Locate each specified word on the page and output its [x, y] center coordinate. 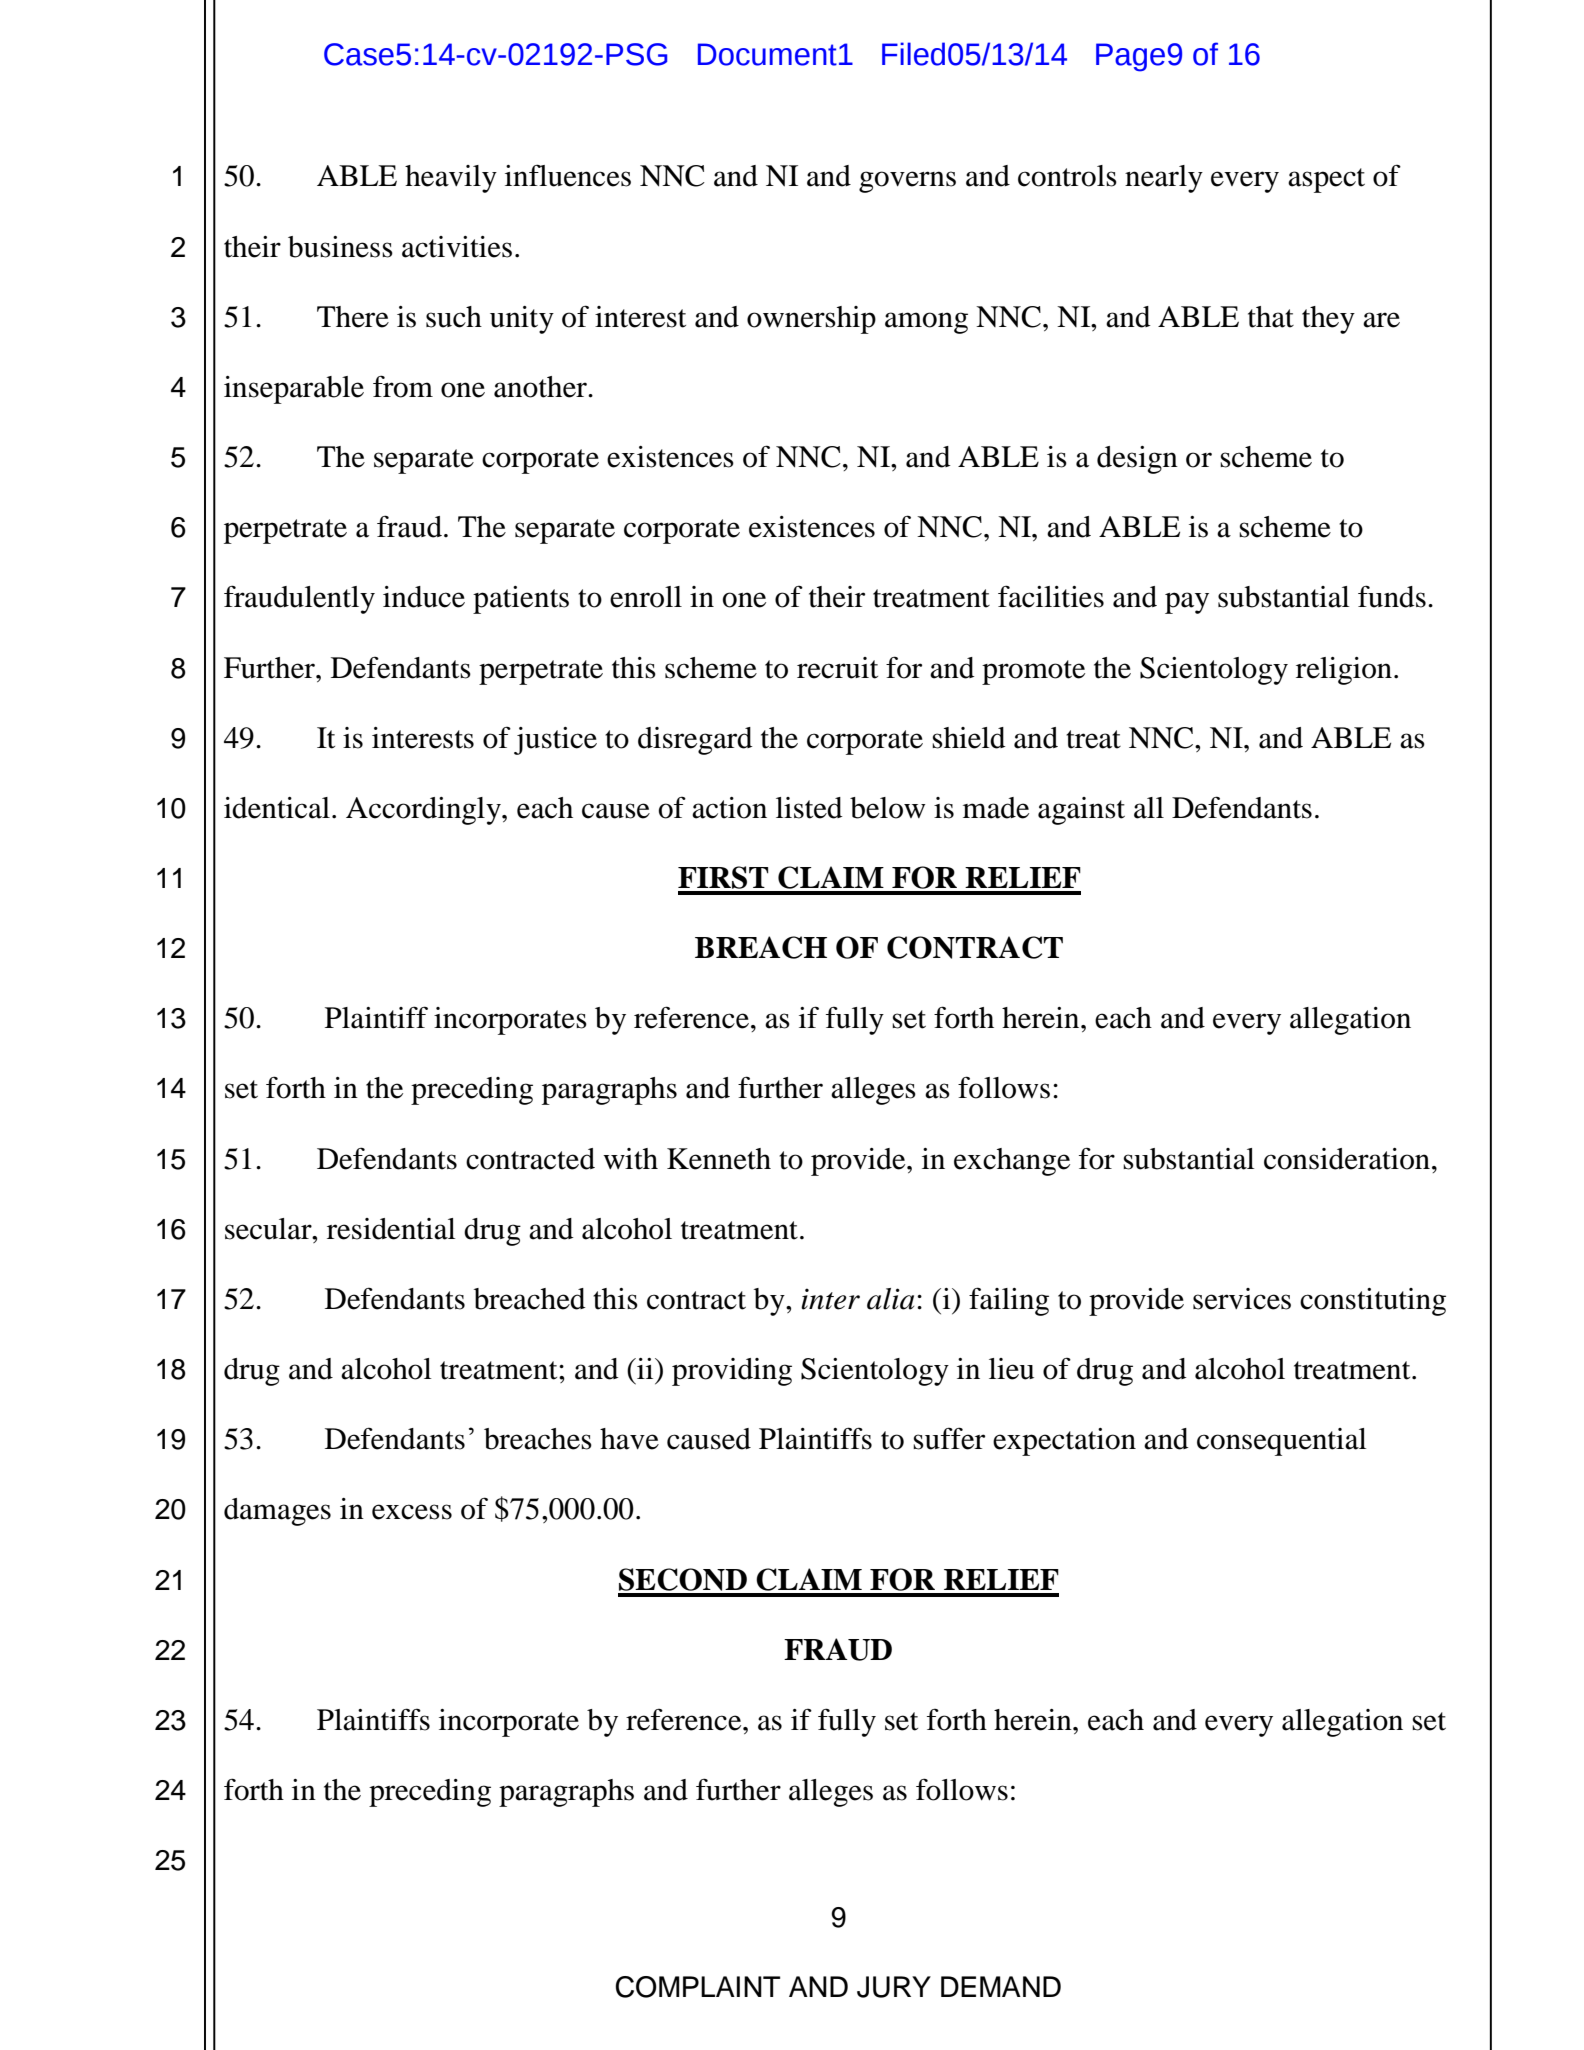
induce [424, 597]
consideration [1347, 1159]
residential [391, 1229]
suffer [949, 1438]
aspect [1326, 180]
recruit [837, 668]
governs [907, 182]
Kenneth [719, 1159]
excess [412, 1512]
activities [457, 247]
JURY [894, 1987]
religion [1344, 671]
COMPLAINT [697, 1987]
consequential [1281, 1442]
